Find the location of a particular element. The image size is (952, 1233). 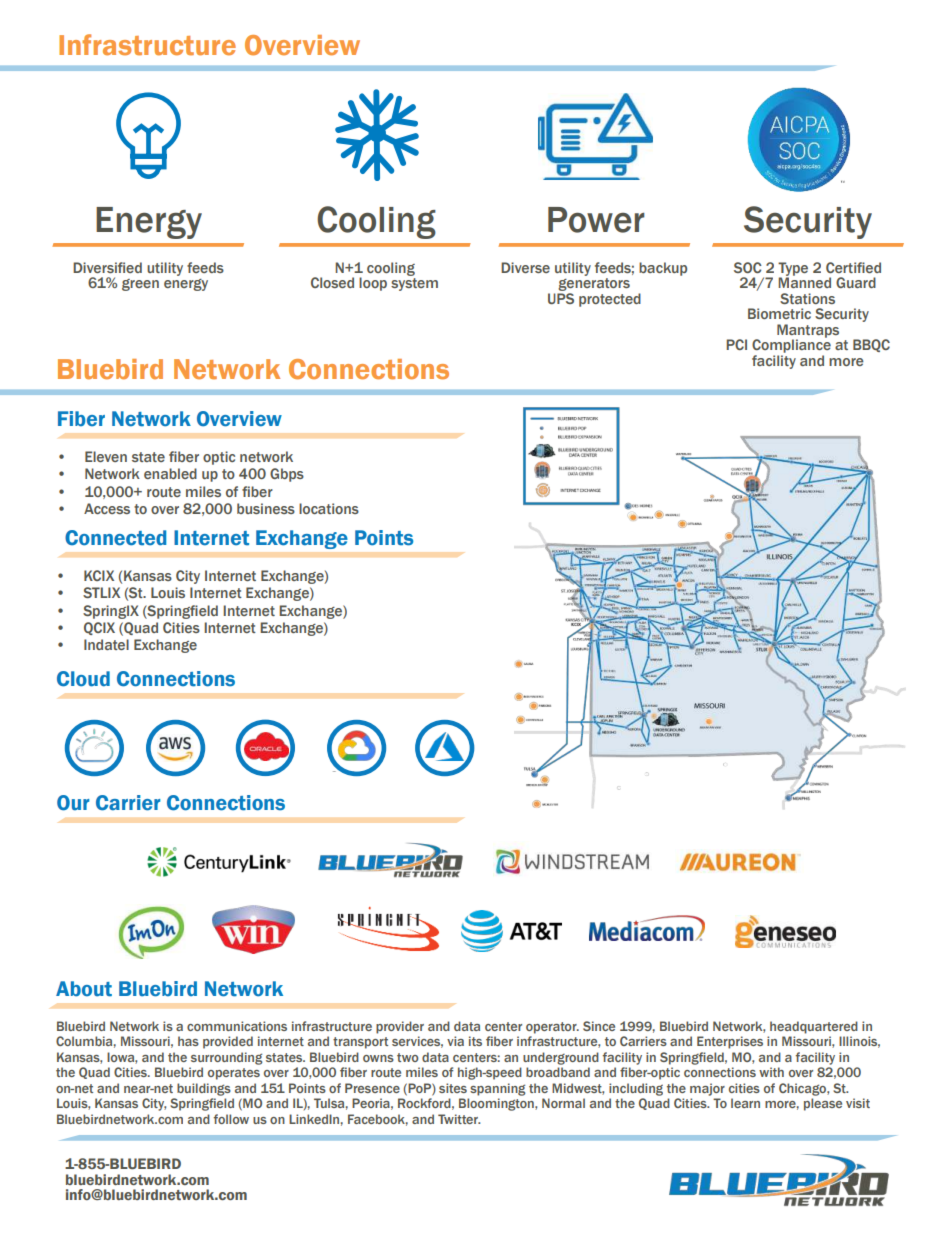

green is located at coordinates (140, 285).
